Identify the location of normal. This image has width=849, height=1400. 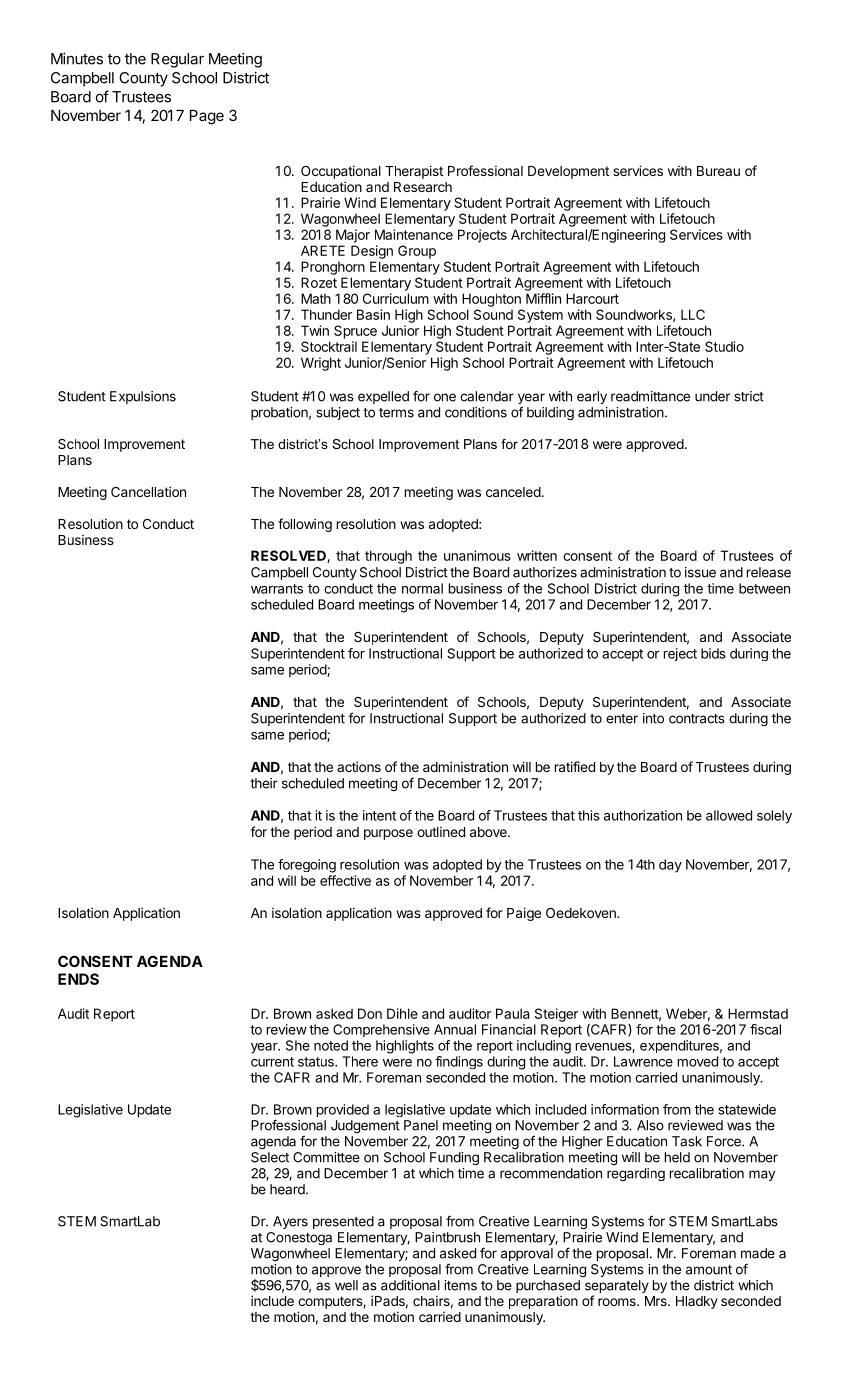
(422, 588).
